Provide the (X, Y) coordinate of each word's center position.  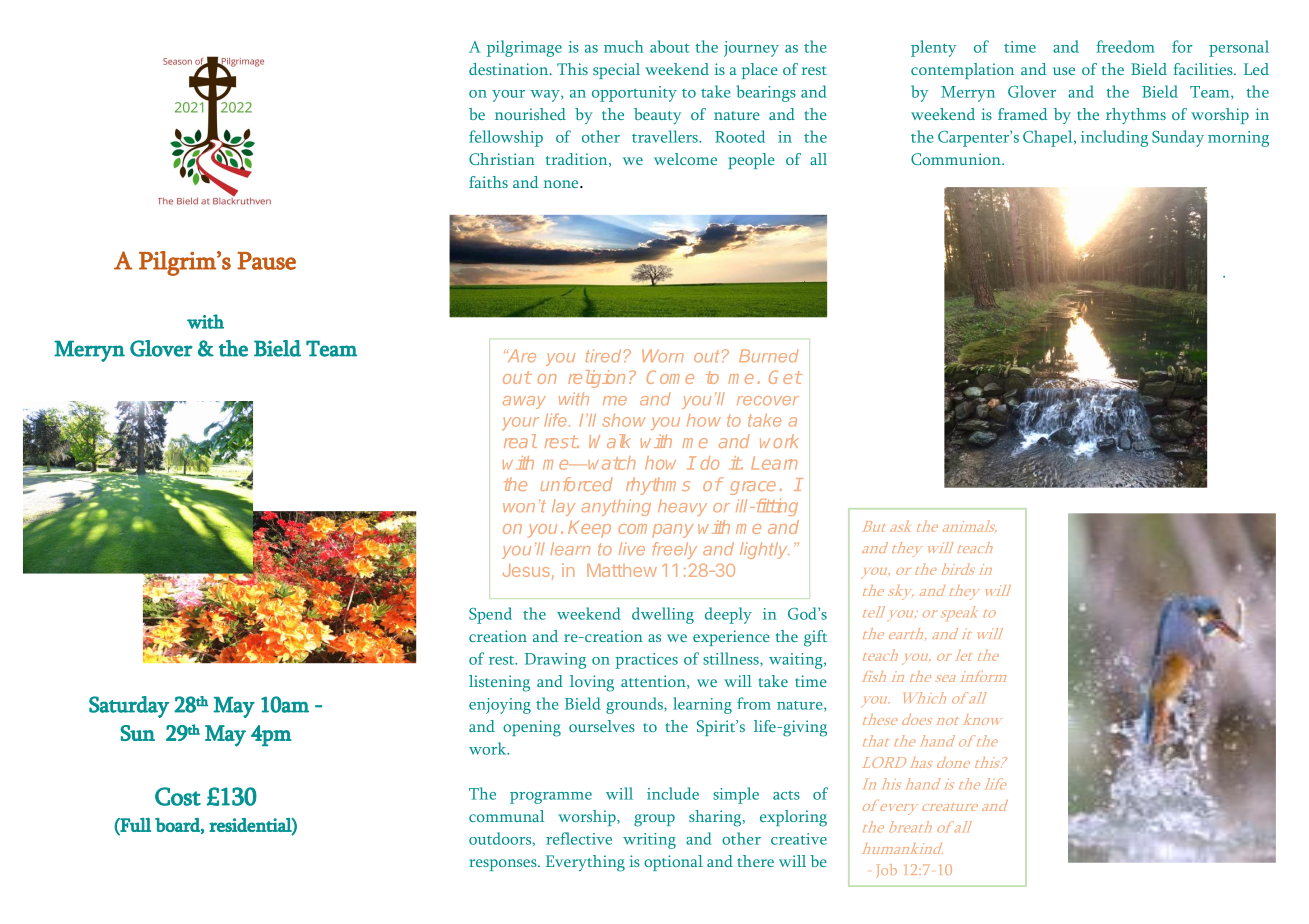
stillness (732, 659)
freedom (1125, 46)
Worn (663, 355)
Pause (266, 261)
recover (768, 401)
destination (510, 69)
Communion (957, 159)
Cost (178, 796)
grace (753, 488)
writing (649, 841)
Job (886, 871)
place (760, 71)
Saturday (129, 707)
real (520, 441)
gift (815, 638)
